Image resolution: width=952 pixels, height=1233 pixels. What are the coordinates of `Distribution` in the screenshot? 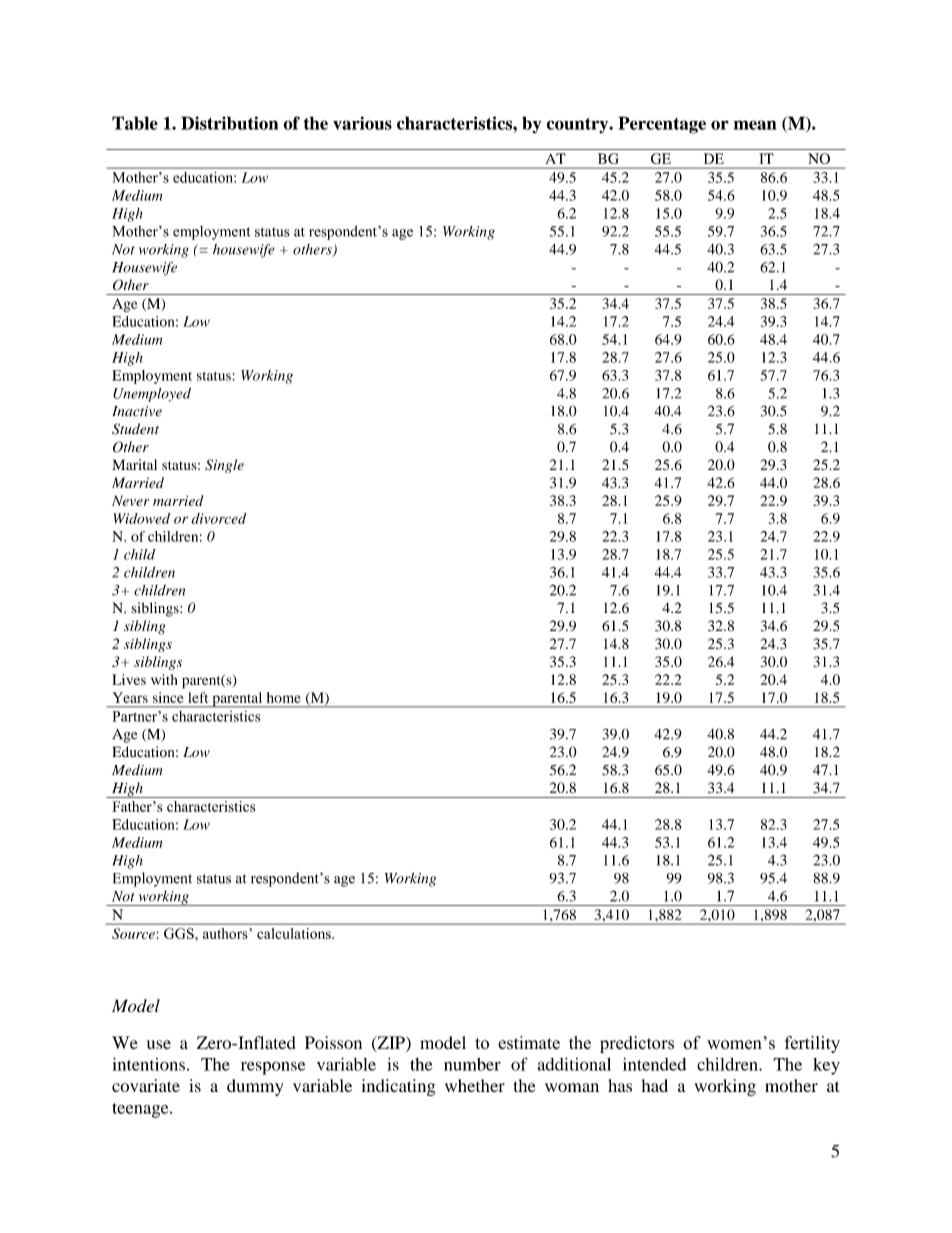 It's located at (229, 123).
